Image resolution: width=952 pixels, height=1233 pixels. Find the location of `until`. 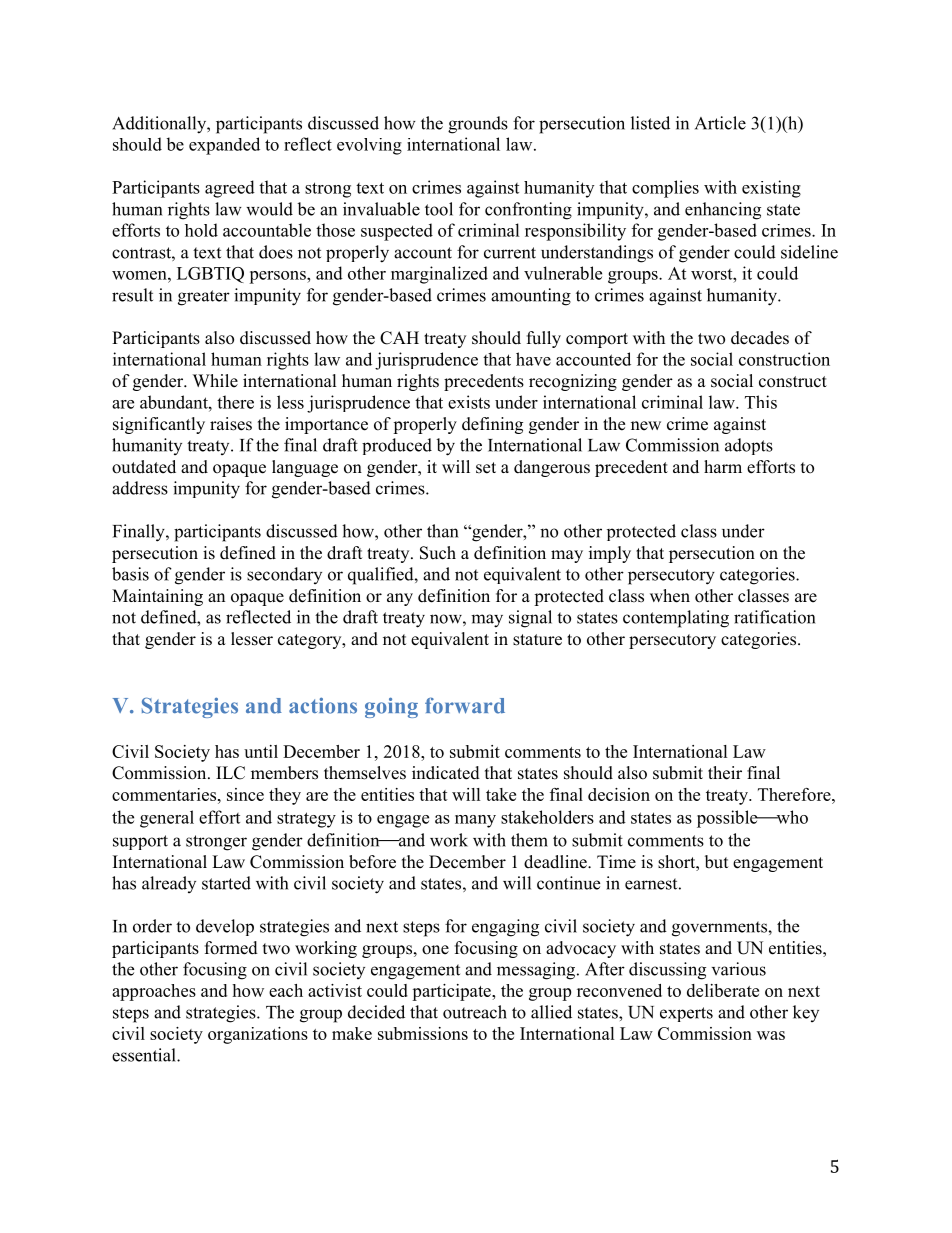

until is located at coordinates (261, 751).
